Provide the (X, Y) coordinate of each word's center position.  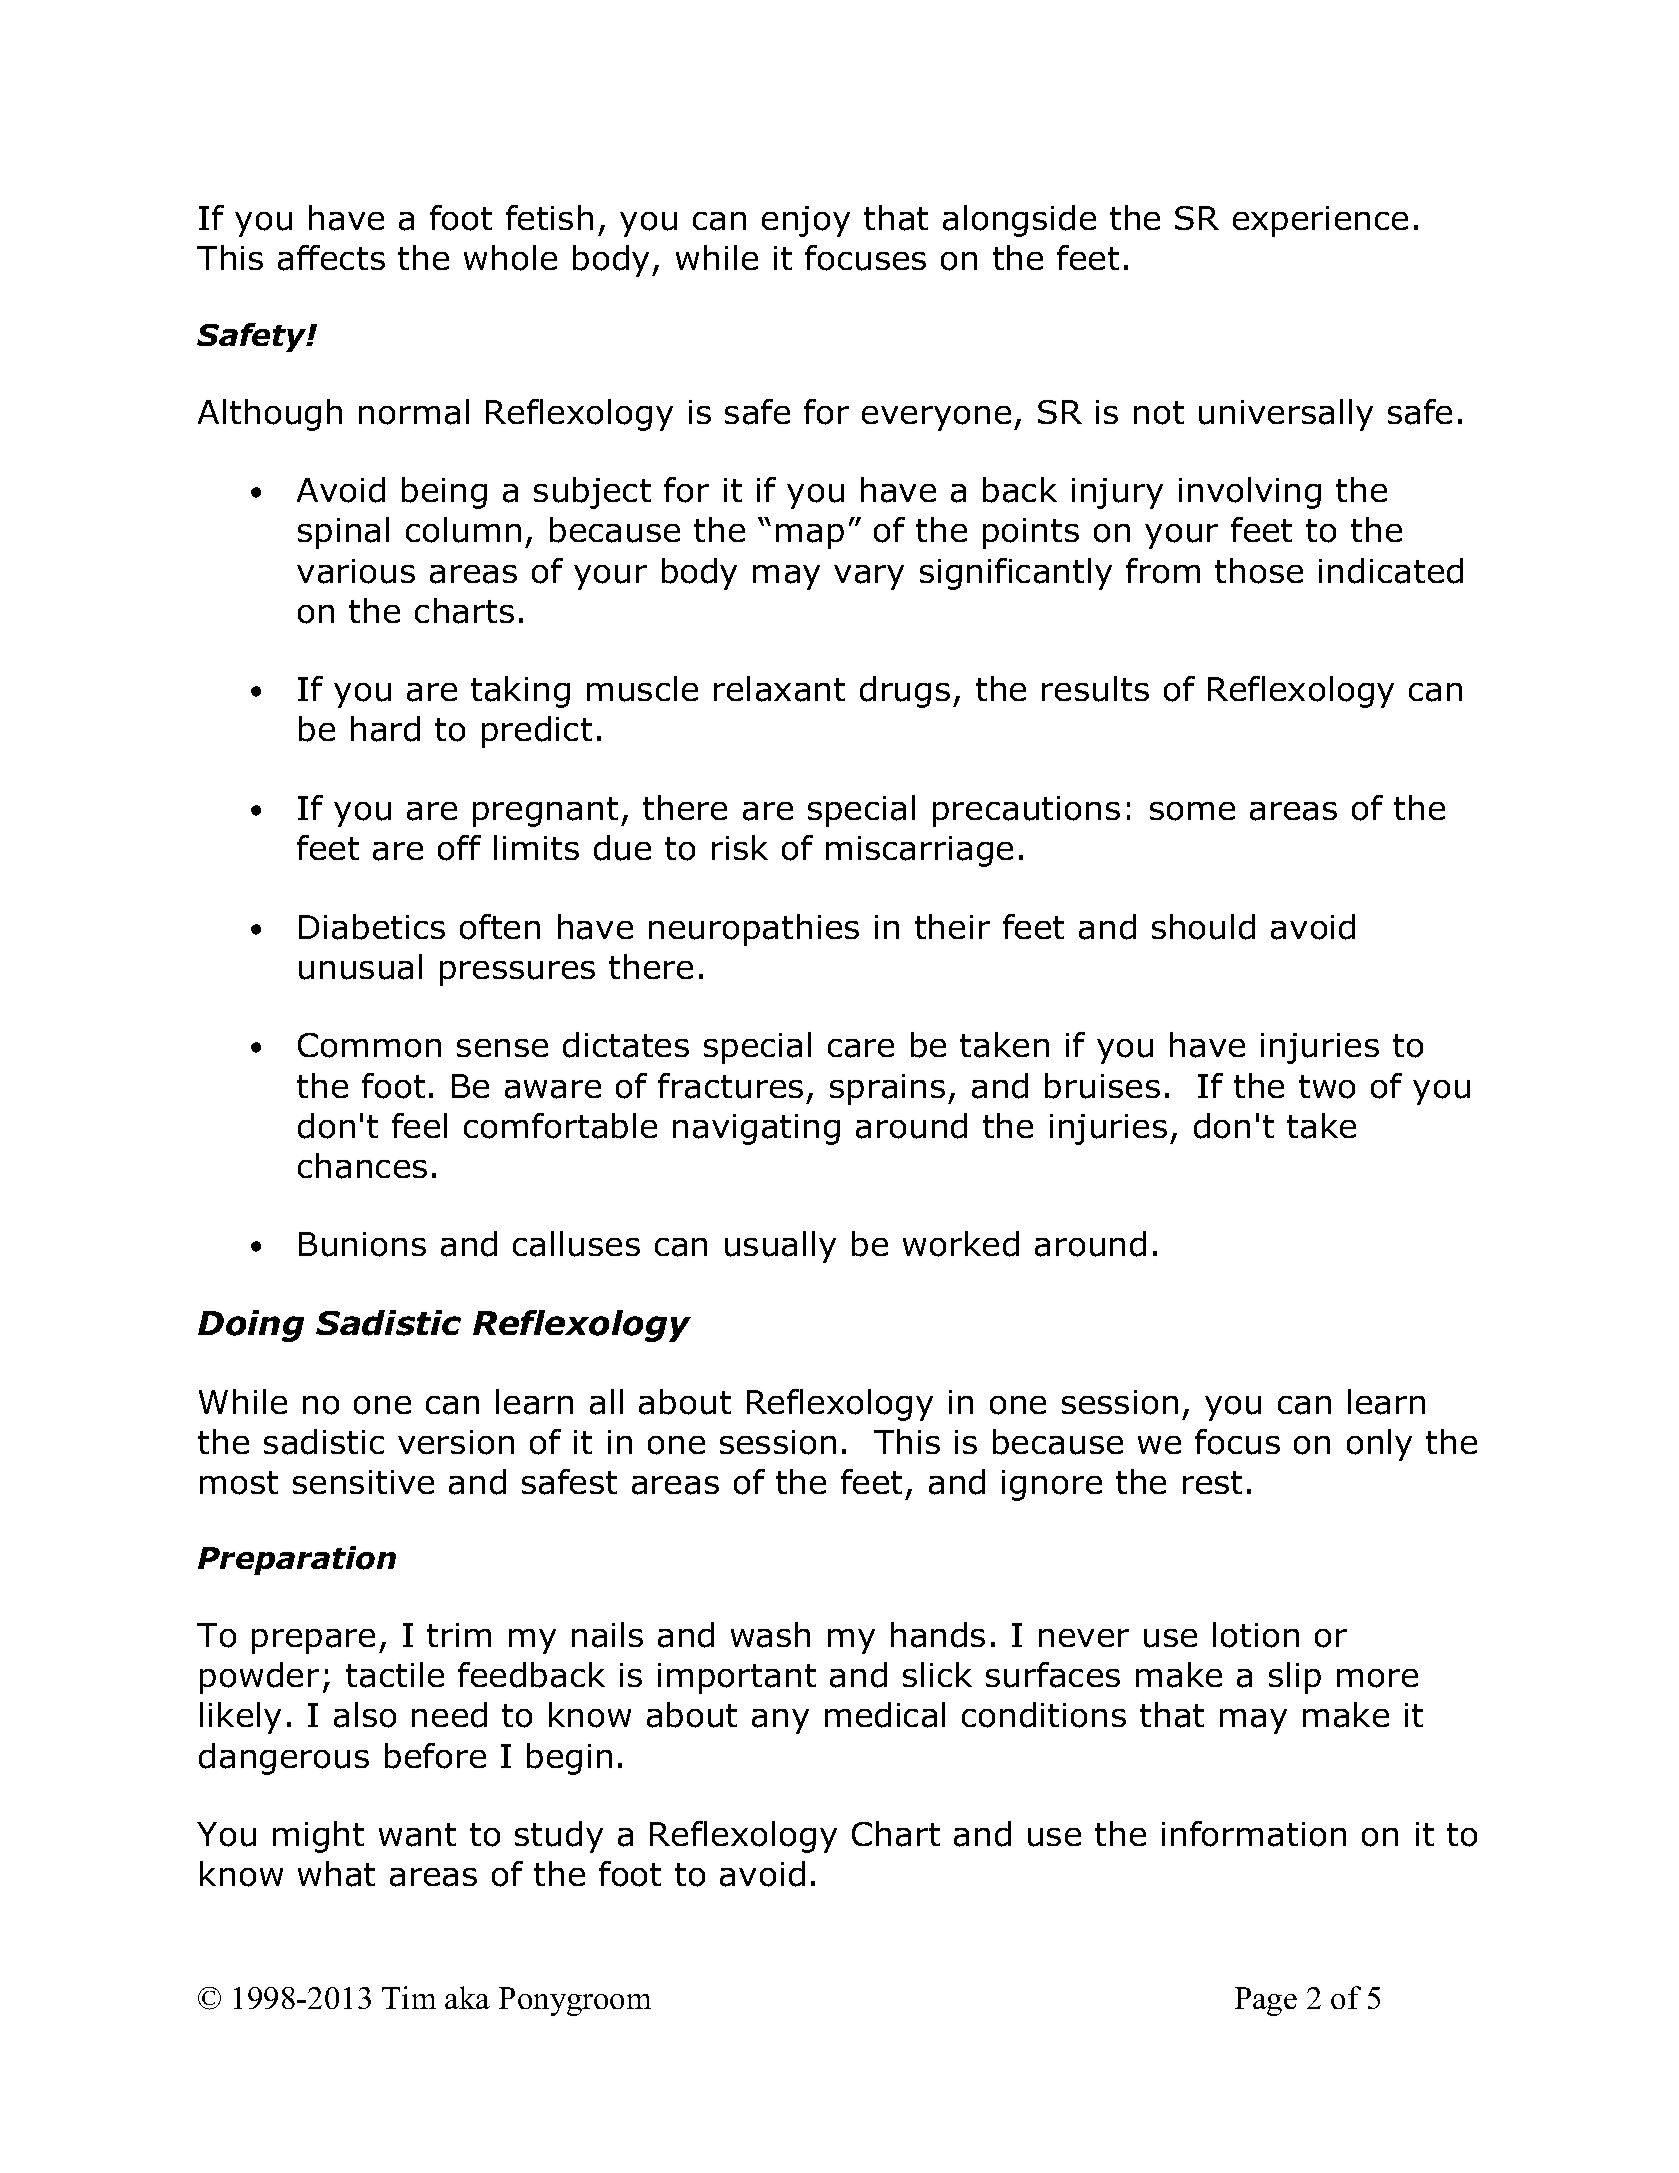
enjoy (806, 221)
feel (419, 1125)
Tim (409, 1997)
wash (770, 1635)
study (559, 1837)
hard (385, 729)
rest (1212, 1482)
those (1259, 571)
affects (331, 258)
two (1327, 1087)
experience (1320, 221)
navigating (756, 1129)
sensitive (363, 1482)
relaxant (779, 689)
